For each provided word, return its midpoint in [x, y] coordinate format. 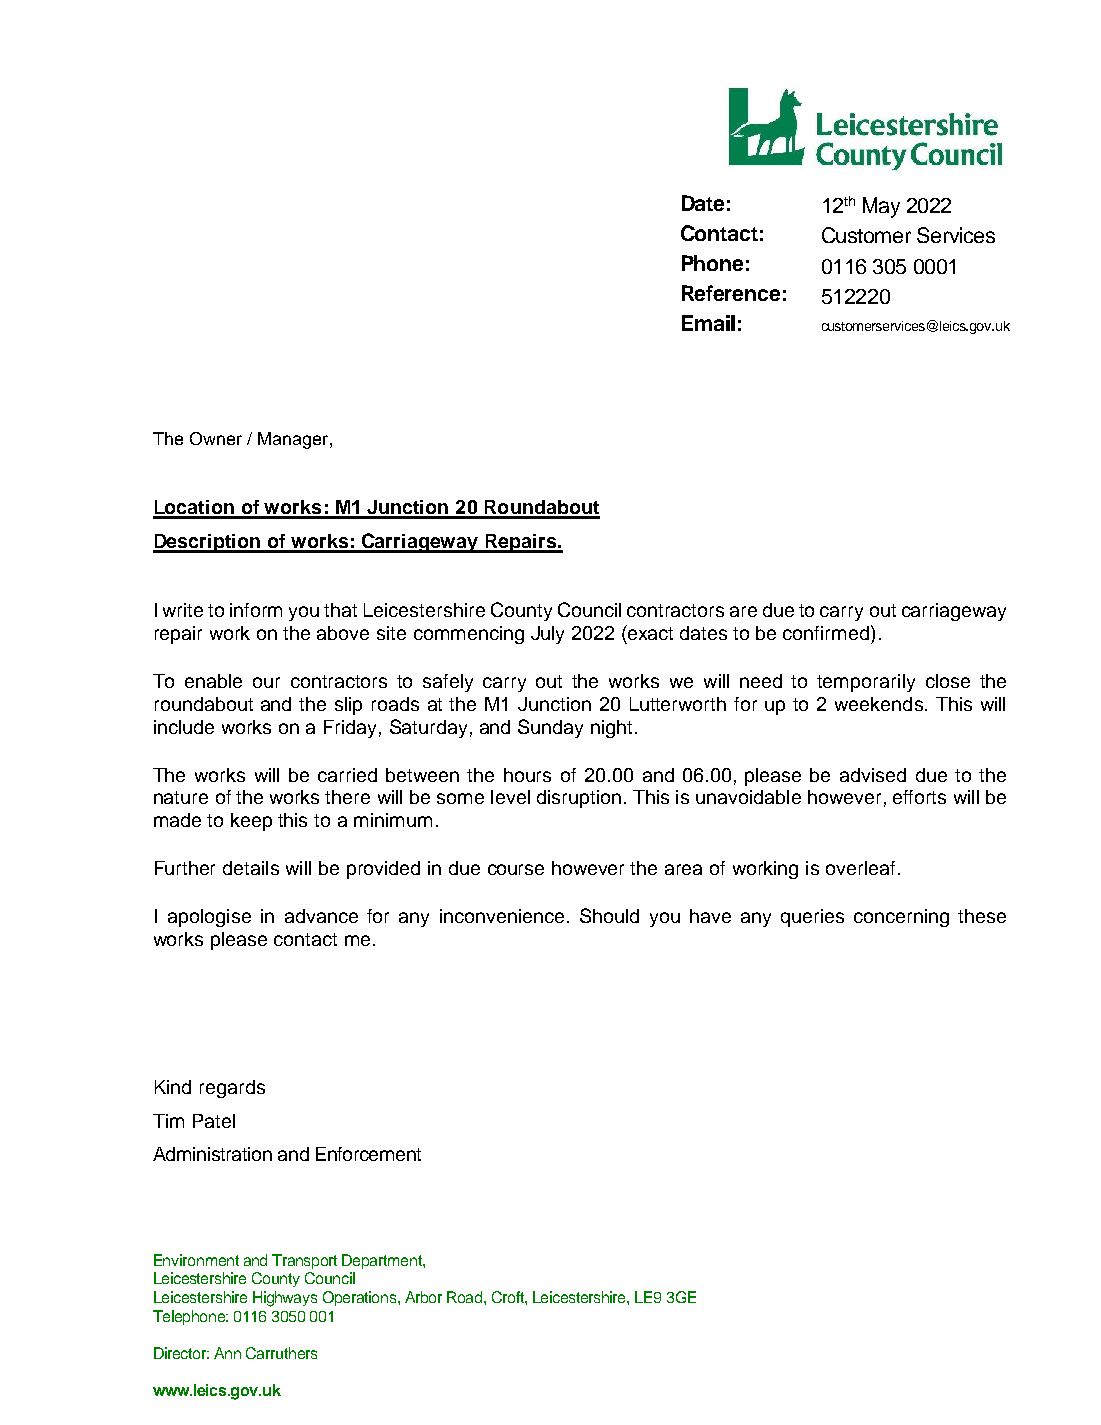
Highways [285, 1299]
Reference [731, 293]
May [881, 207]
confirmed [827, 632]
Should [609, 915]
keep [251, 822]
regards [232, 1089]
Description [208, 543]
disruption [579, 799]
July [547, 635]
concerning [901, 918]
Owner [216, 438]
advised [873, 775]
